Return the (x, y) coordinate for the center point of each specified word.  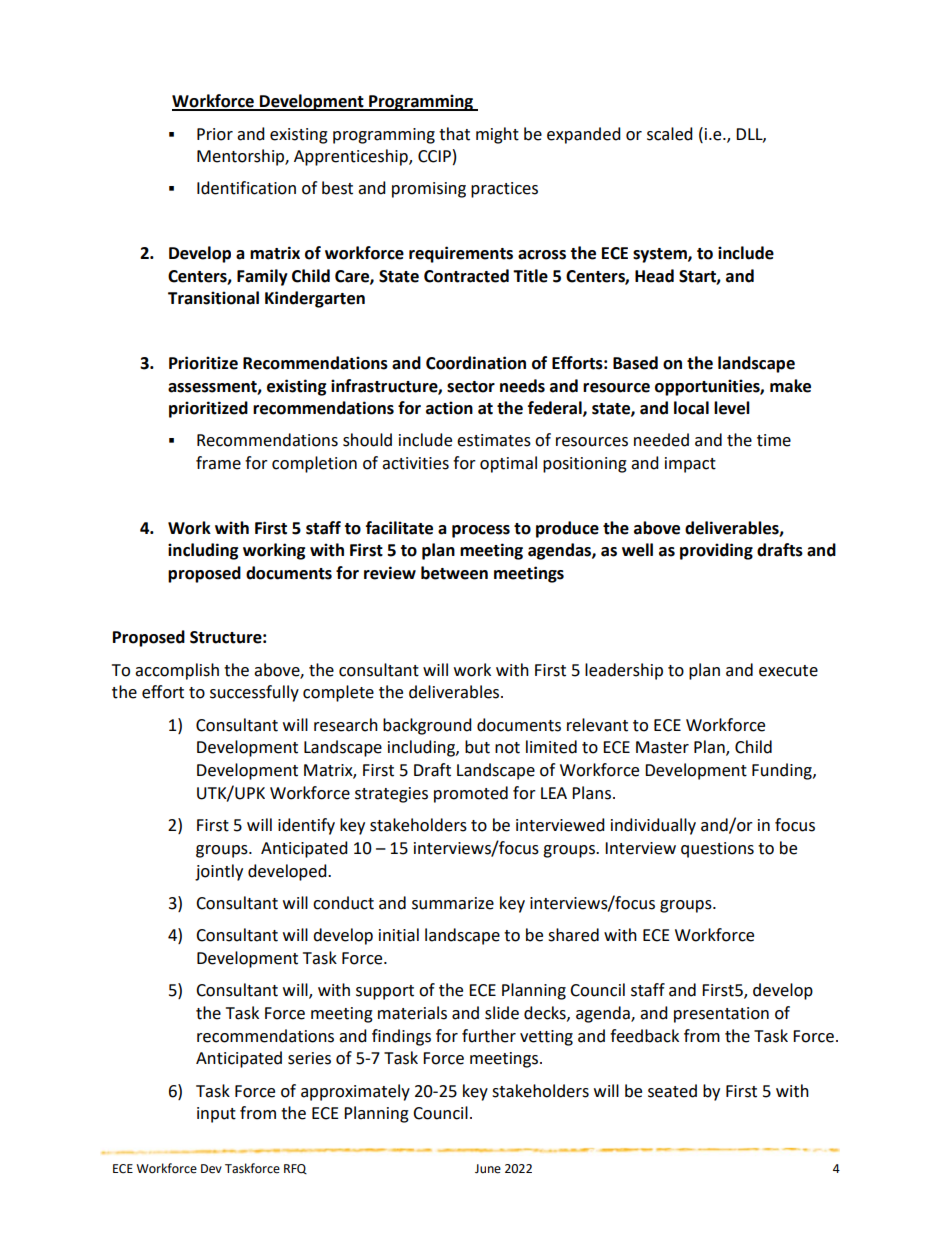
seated (672, 1091)
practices (504, 190)
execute (788, 671)
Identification (246, 188)
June (488, 1169)
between (454, 573)
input (216, 1115)
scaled (670, 134)
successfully (254, 693)
